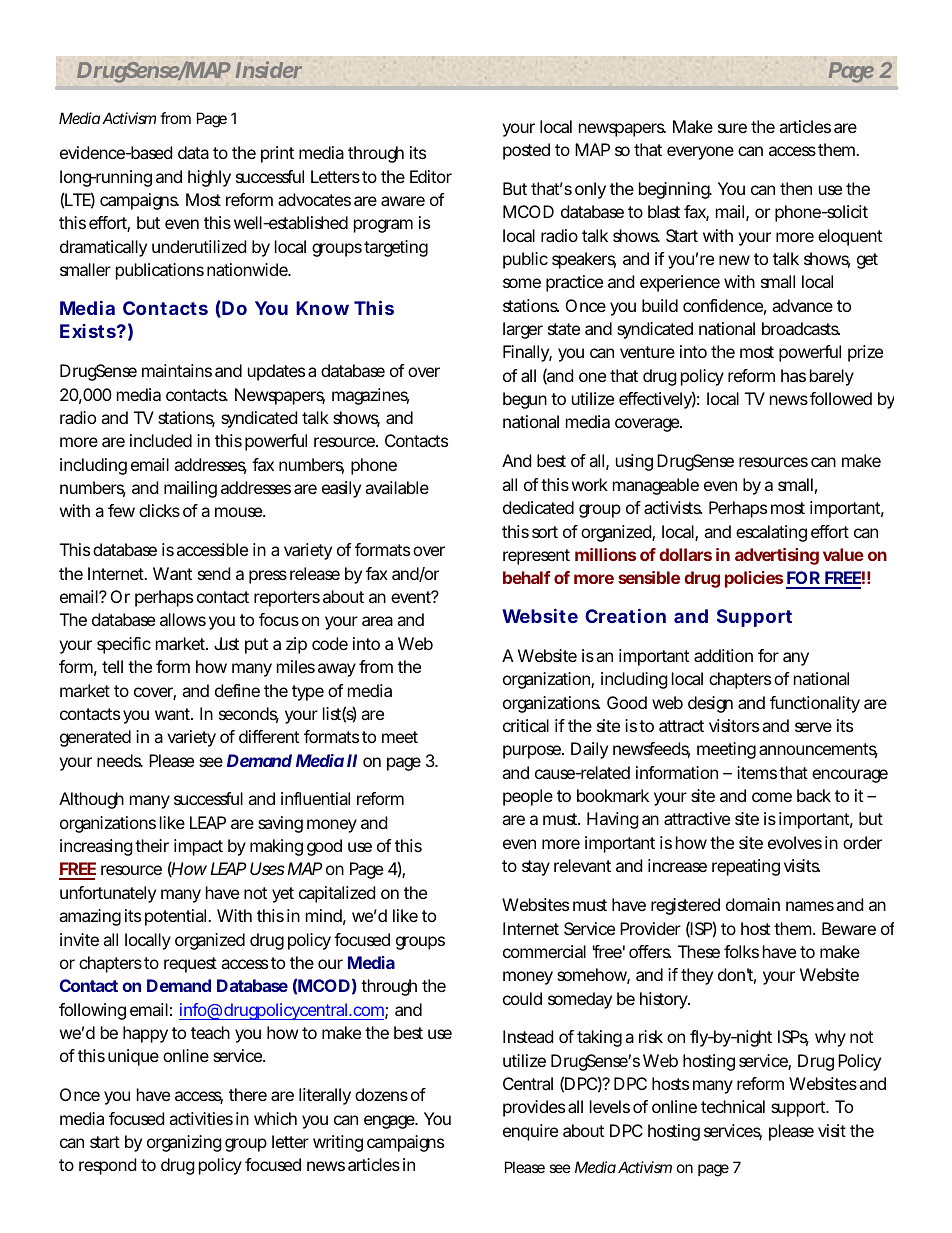 The width and height of the image is (952, 1233). What do you see at coordinates (793, 375) in the image?
I see `has` at bounding box center [793, 375].
